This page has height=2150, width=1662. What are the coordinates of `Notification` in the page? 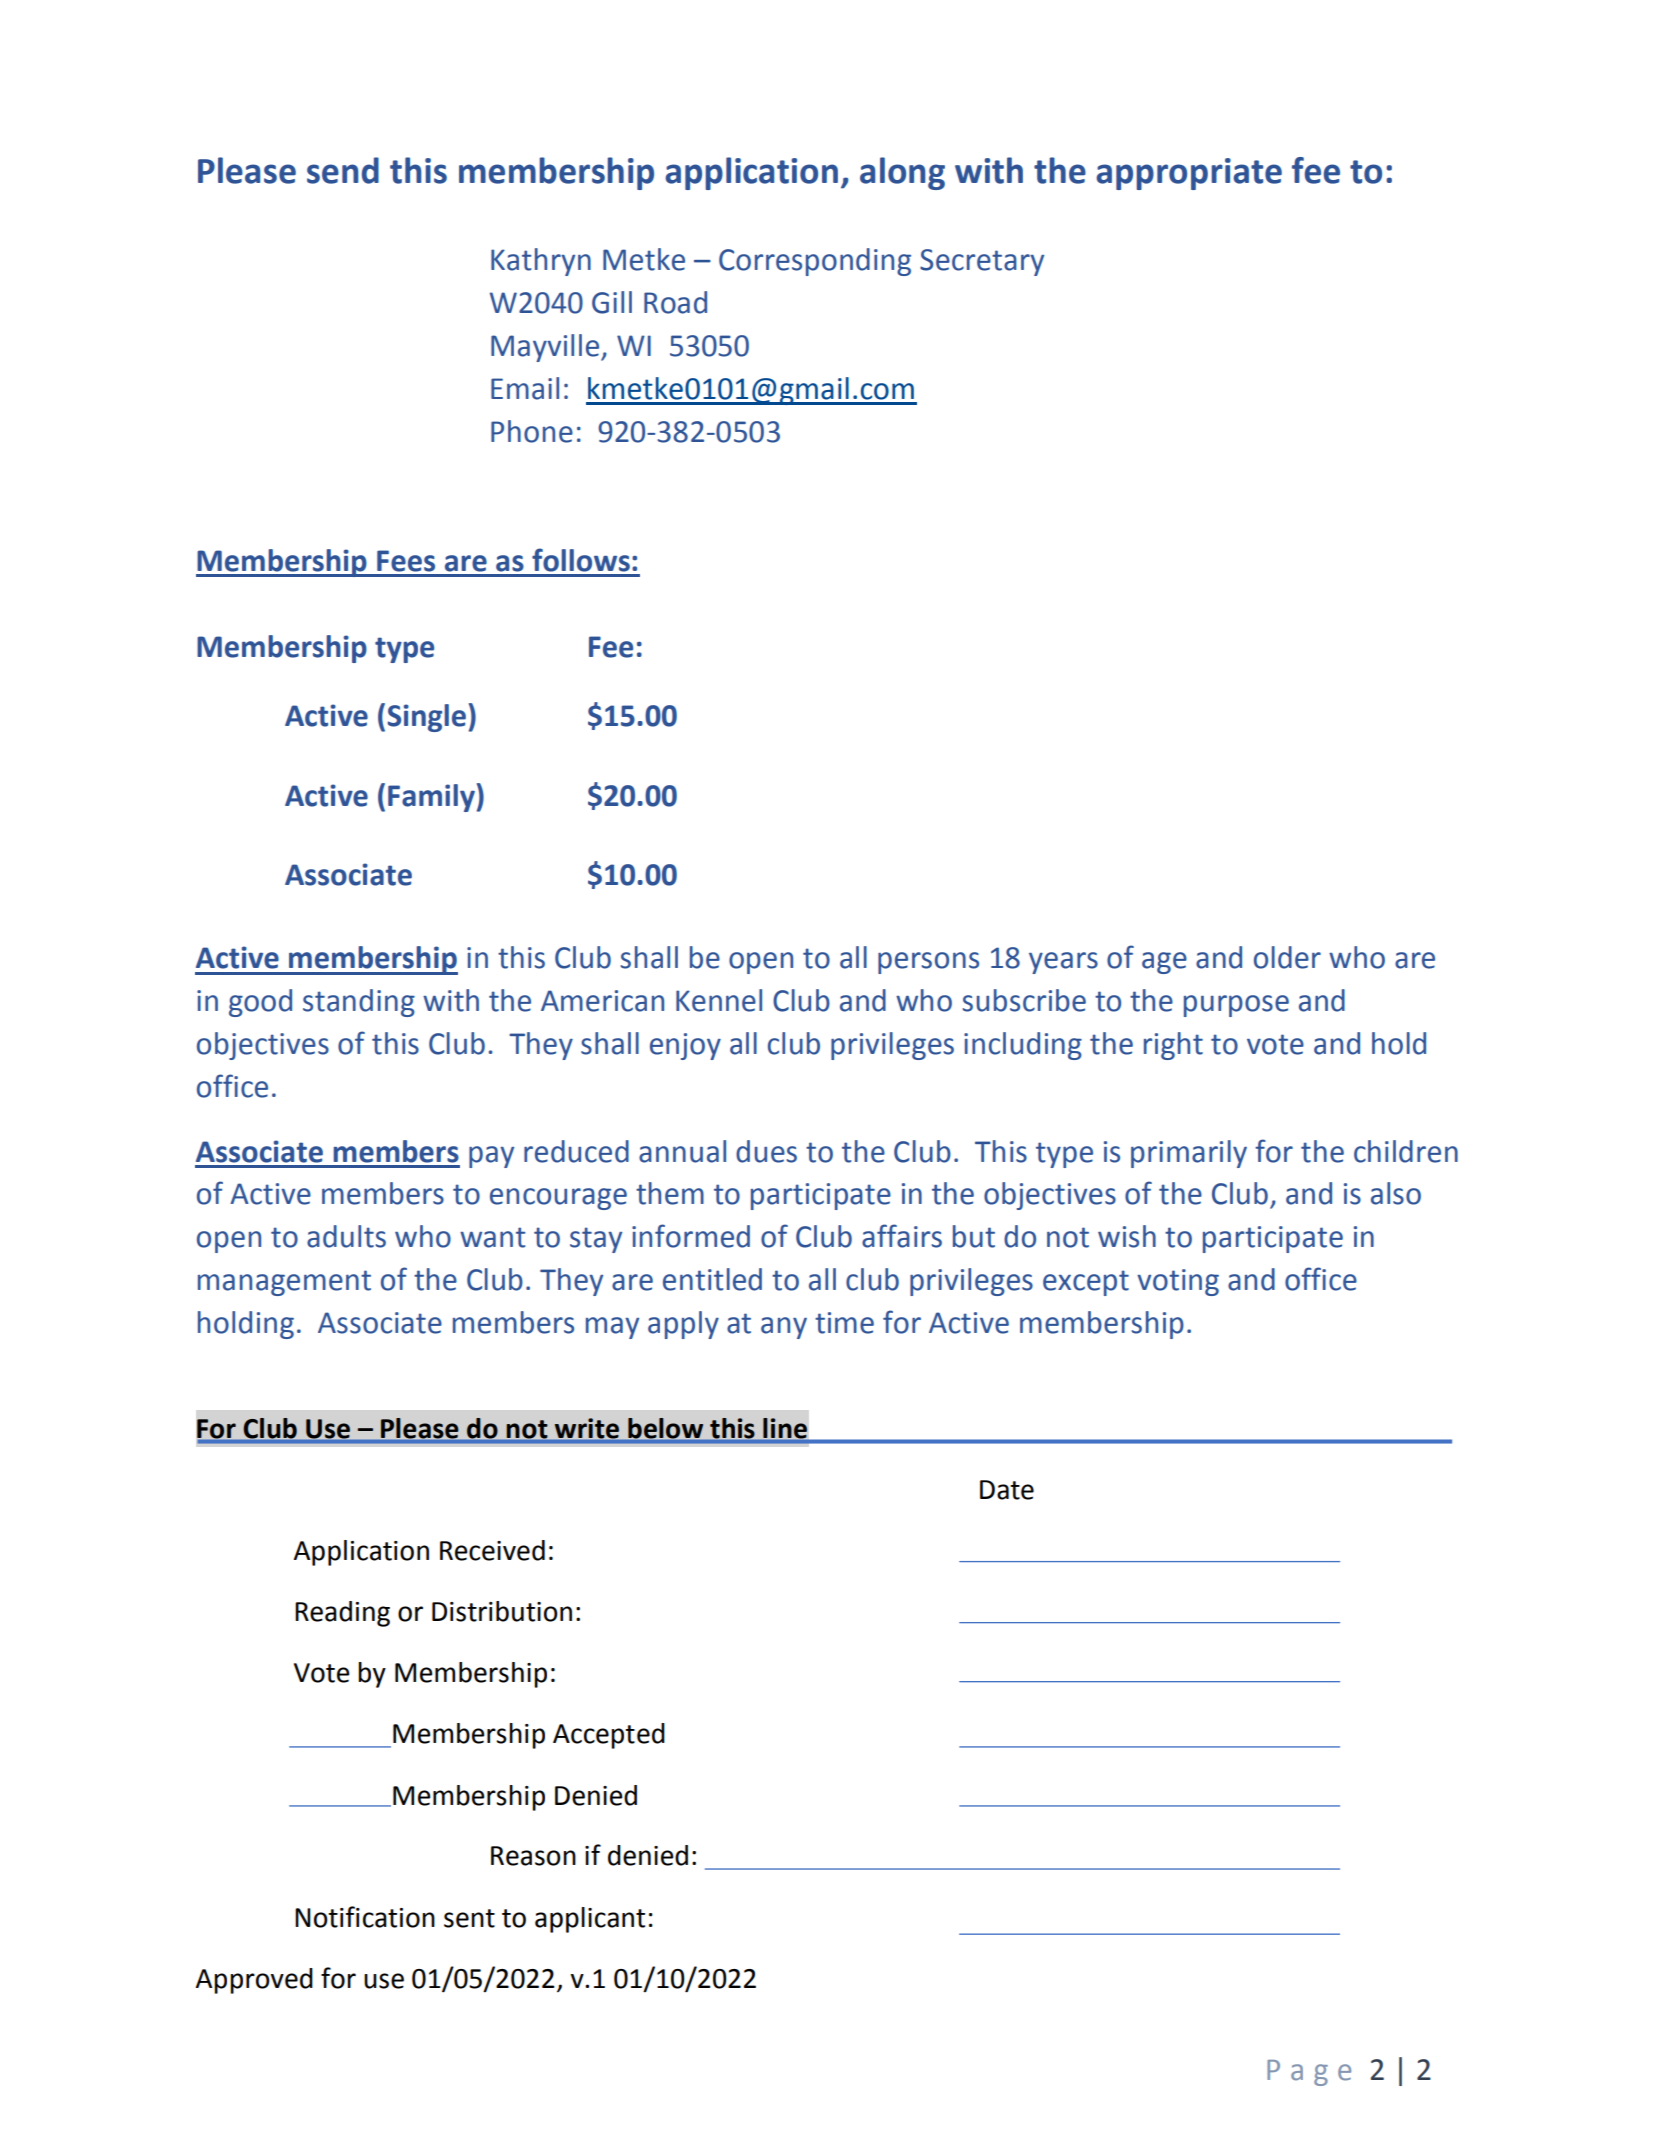 It's located at (365, 1917).
